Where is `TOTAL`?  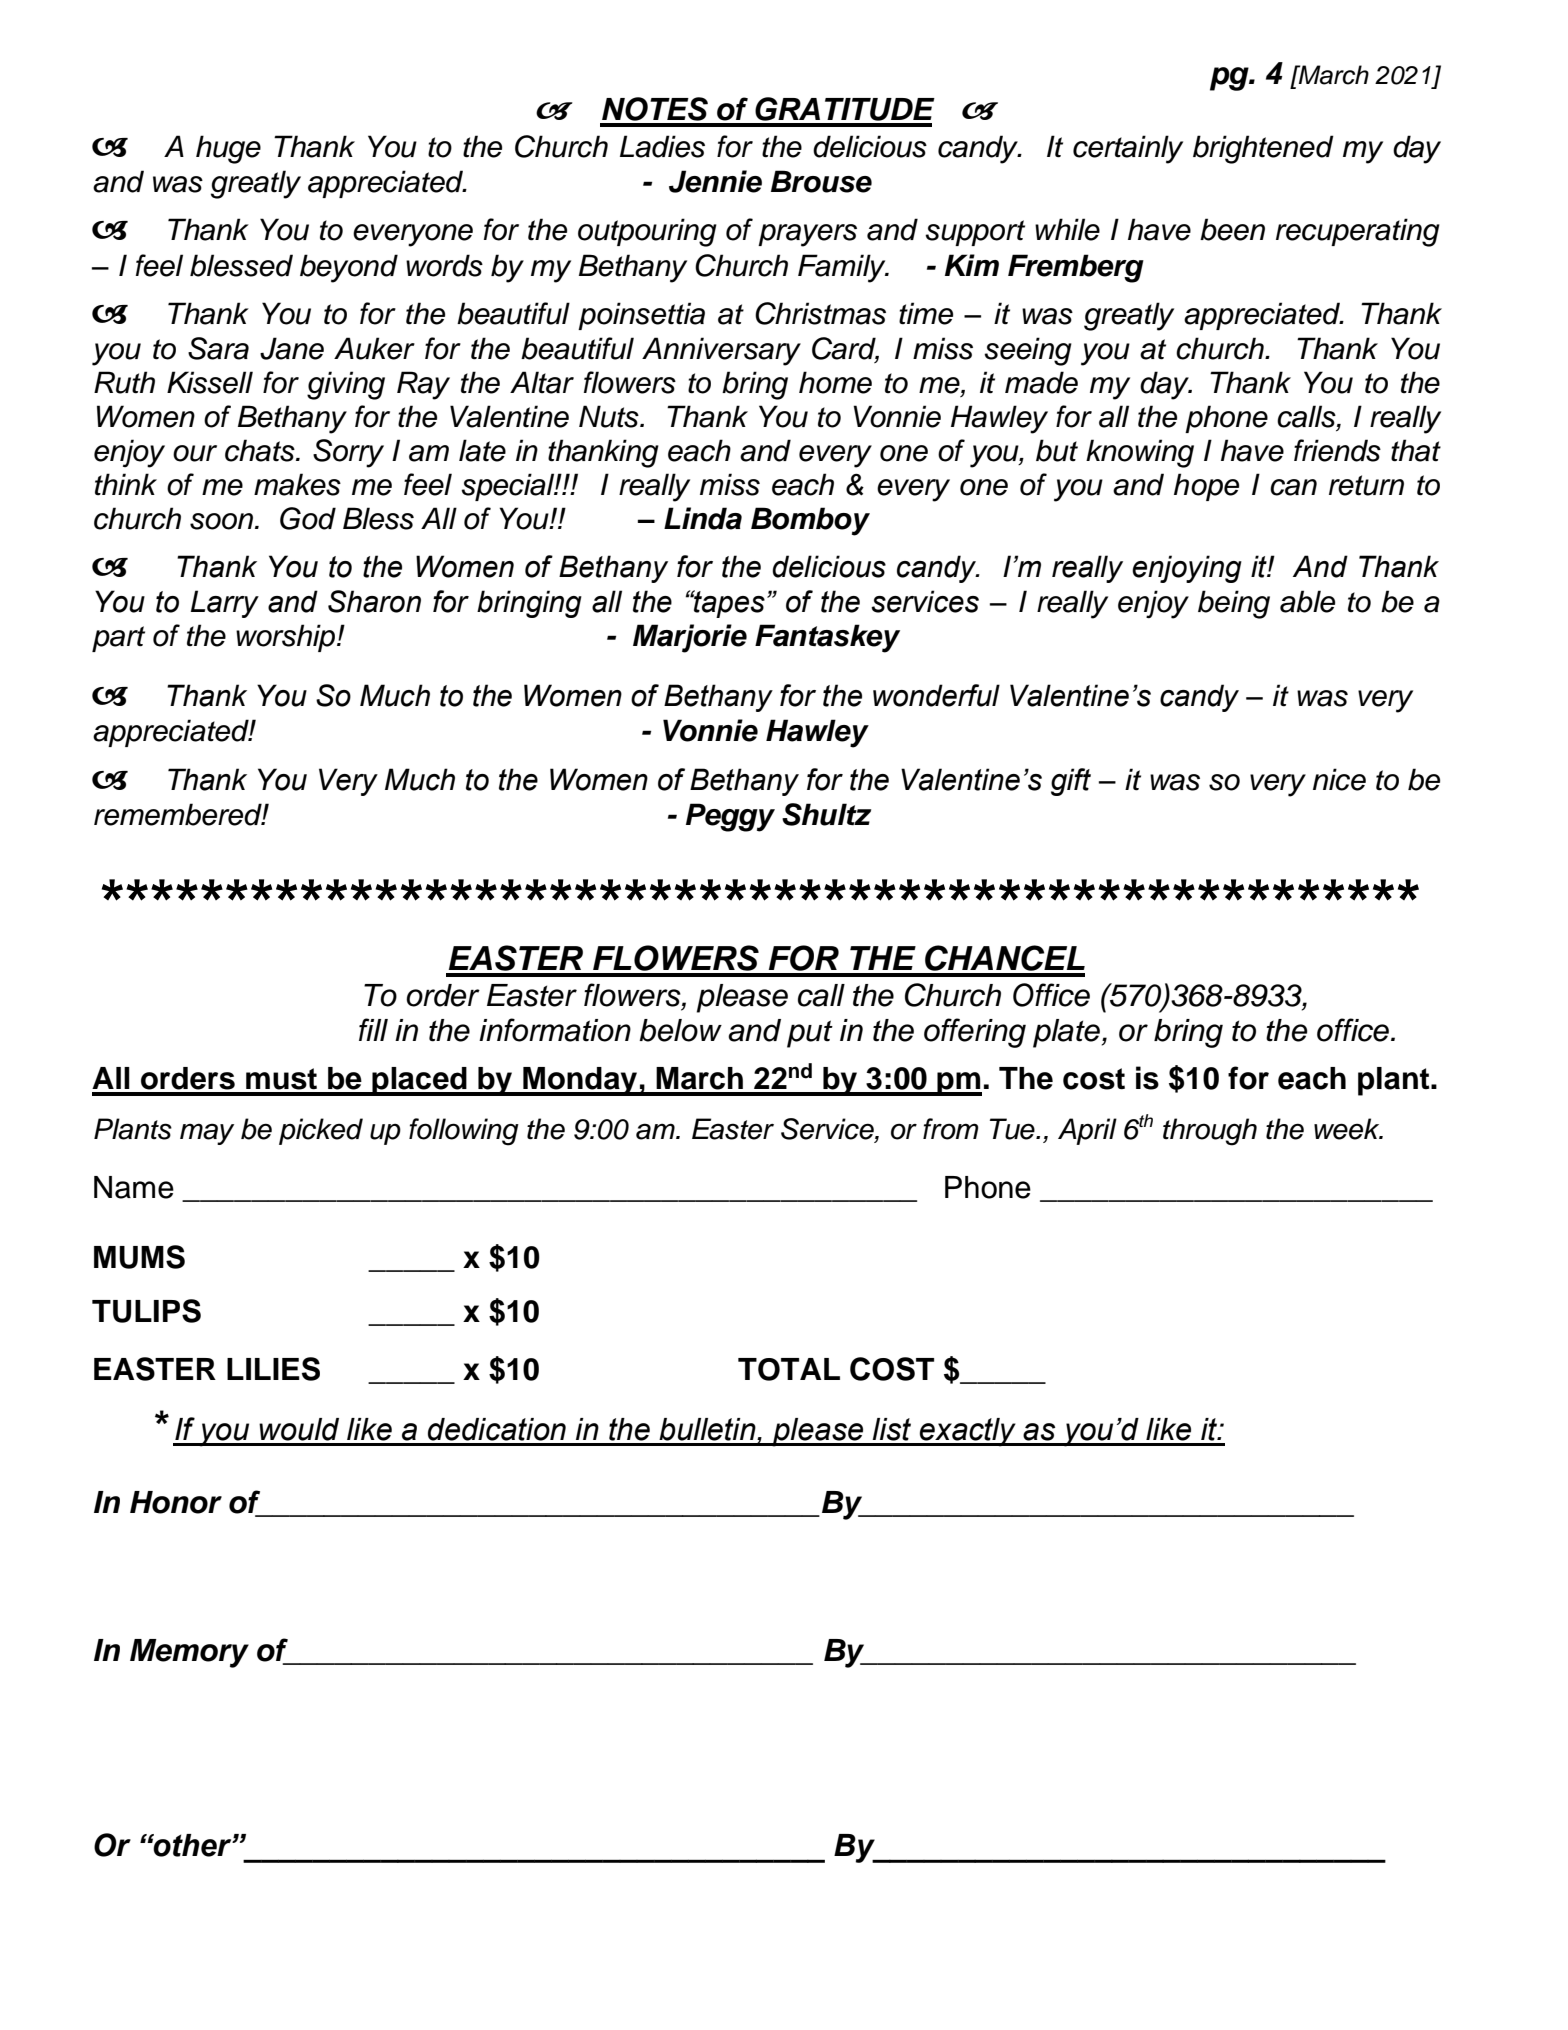 TOTAL is located at coordinates (789, 1369).
